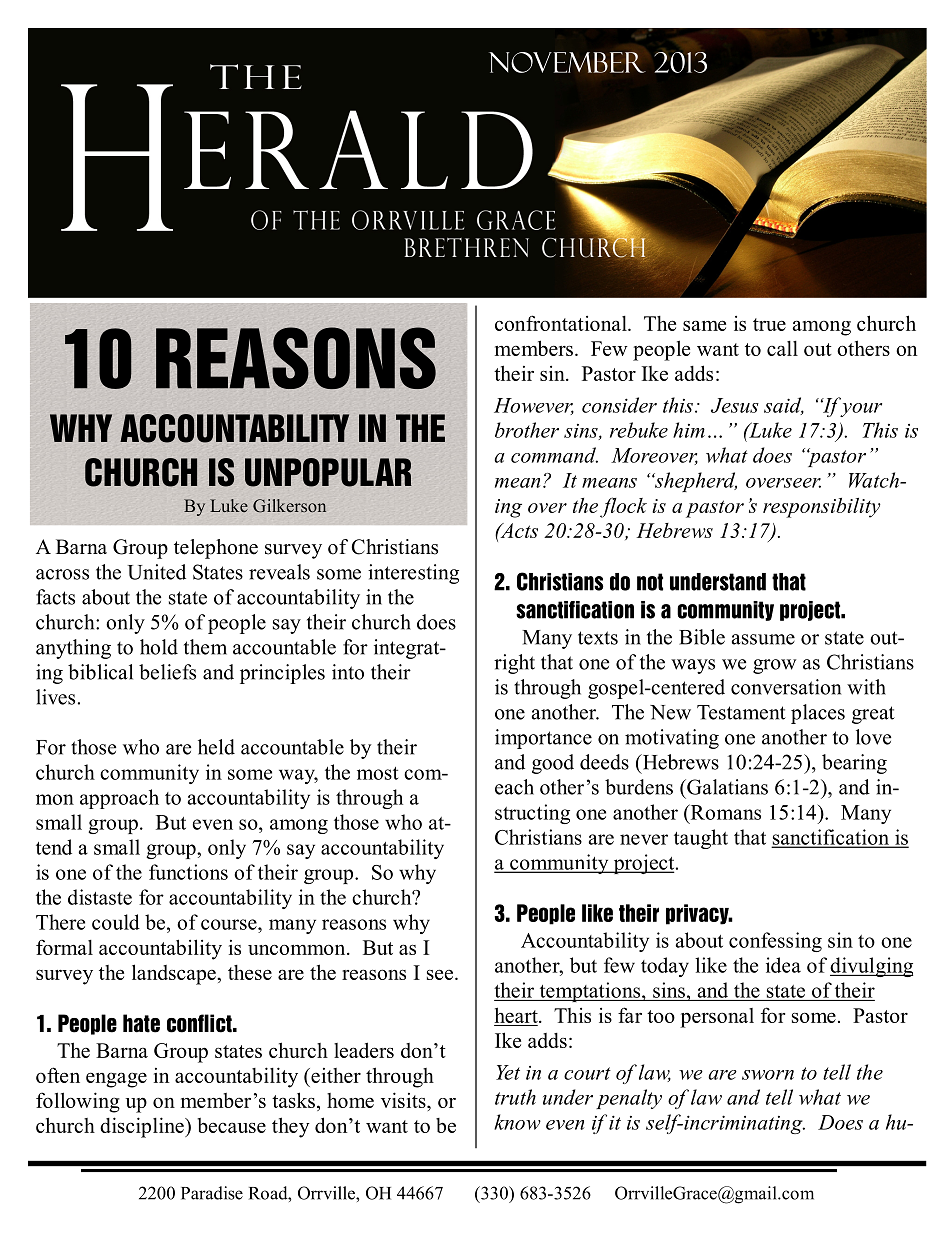 The image size is (952, 1233). What do you see at coordinates (763, 639) in the screenshot?
I see `assume` at bounding box center [763, 639].
